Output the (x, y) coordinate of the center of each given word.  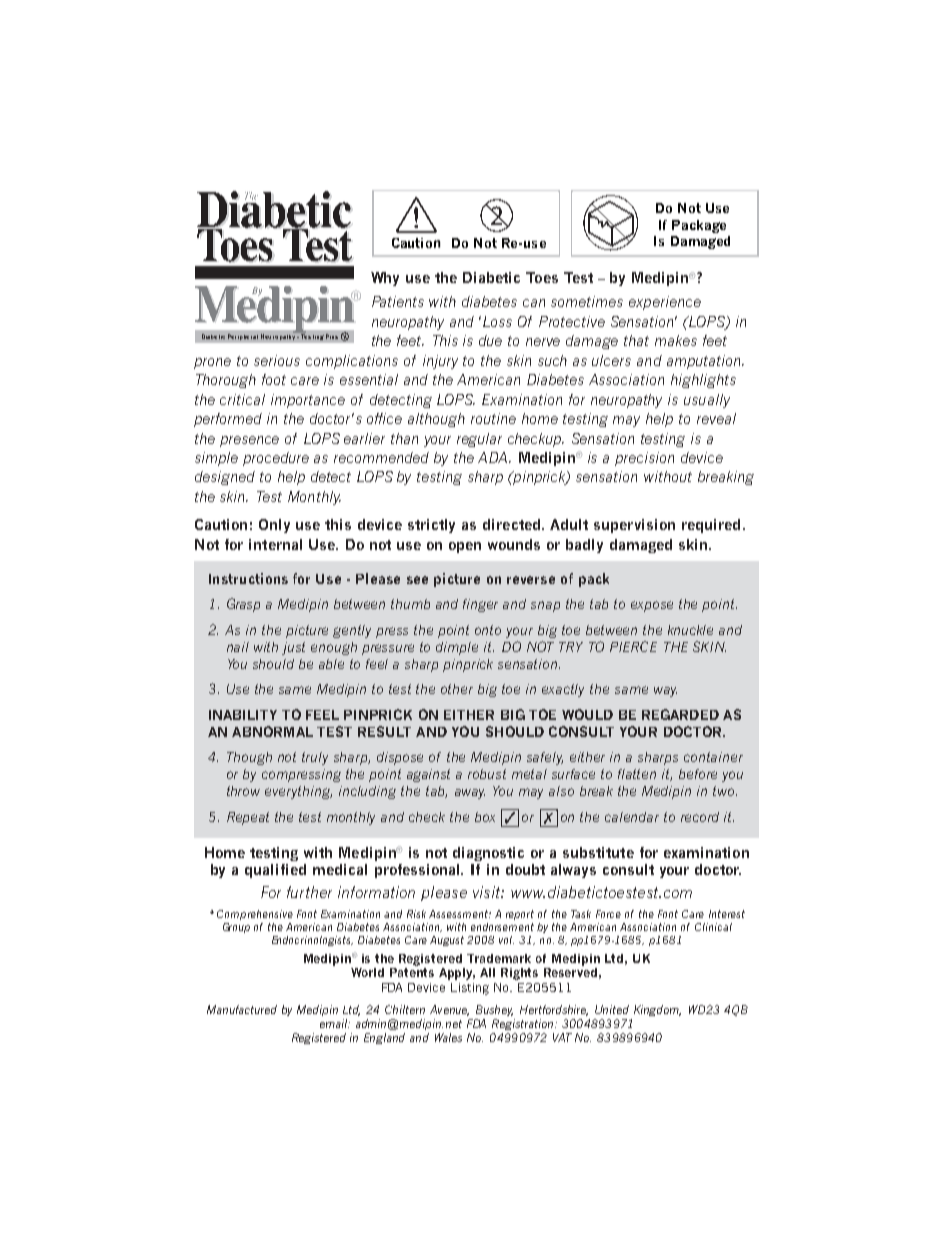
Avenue (449, 1010)
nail (238, 647)
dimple (457, 648)
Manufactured (242, 1009)
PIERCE (633, 646)
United (612, 1009)
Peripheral (243, 337)
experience (665, 303)
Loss (497, 321)
